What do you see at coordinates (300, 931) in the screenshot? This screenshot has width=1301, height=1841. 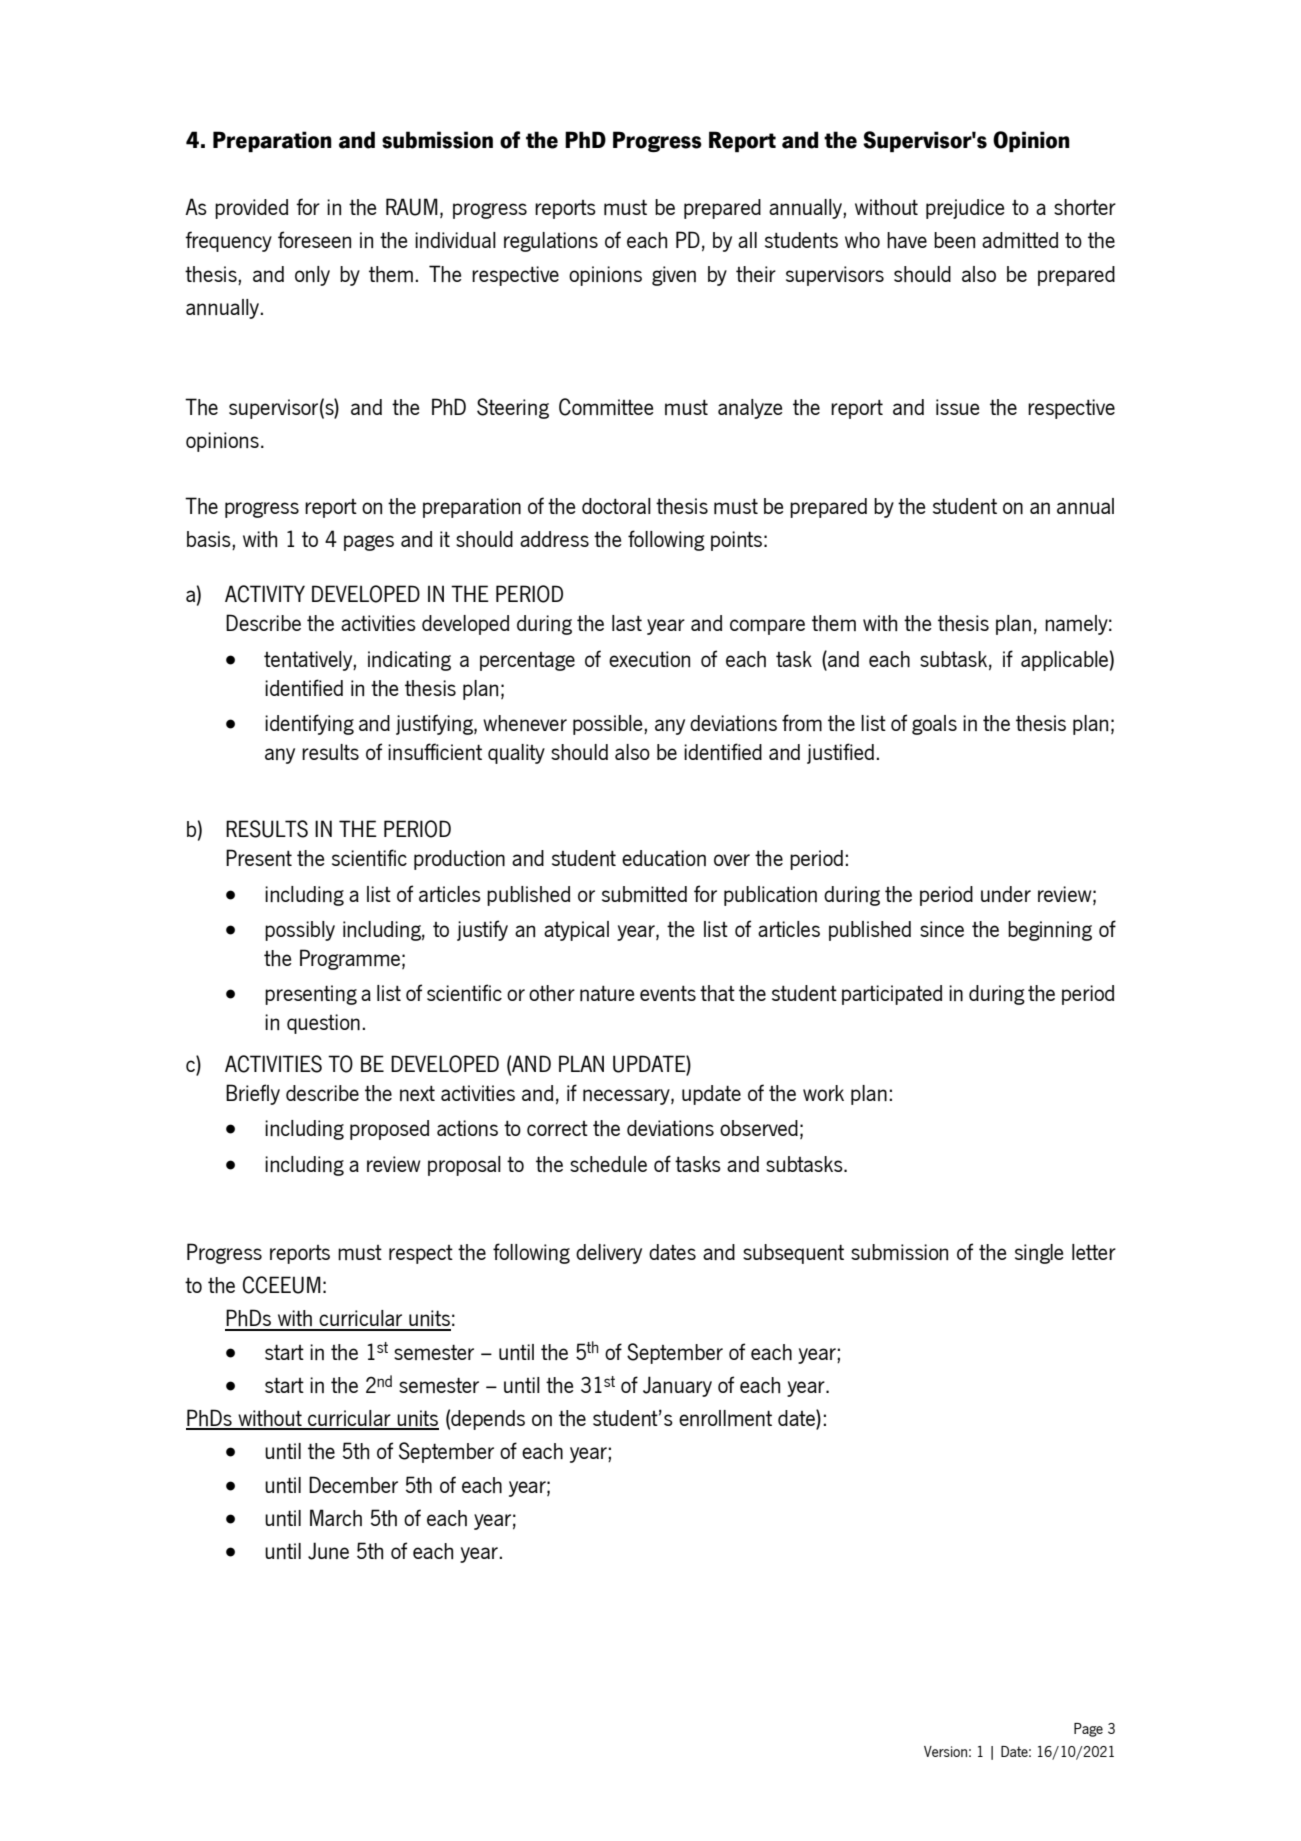 I see `possibly` at bounding box center [300, 931].
